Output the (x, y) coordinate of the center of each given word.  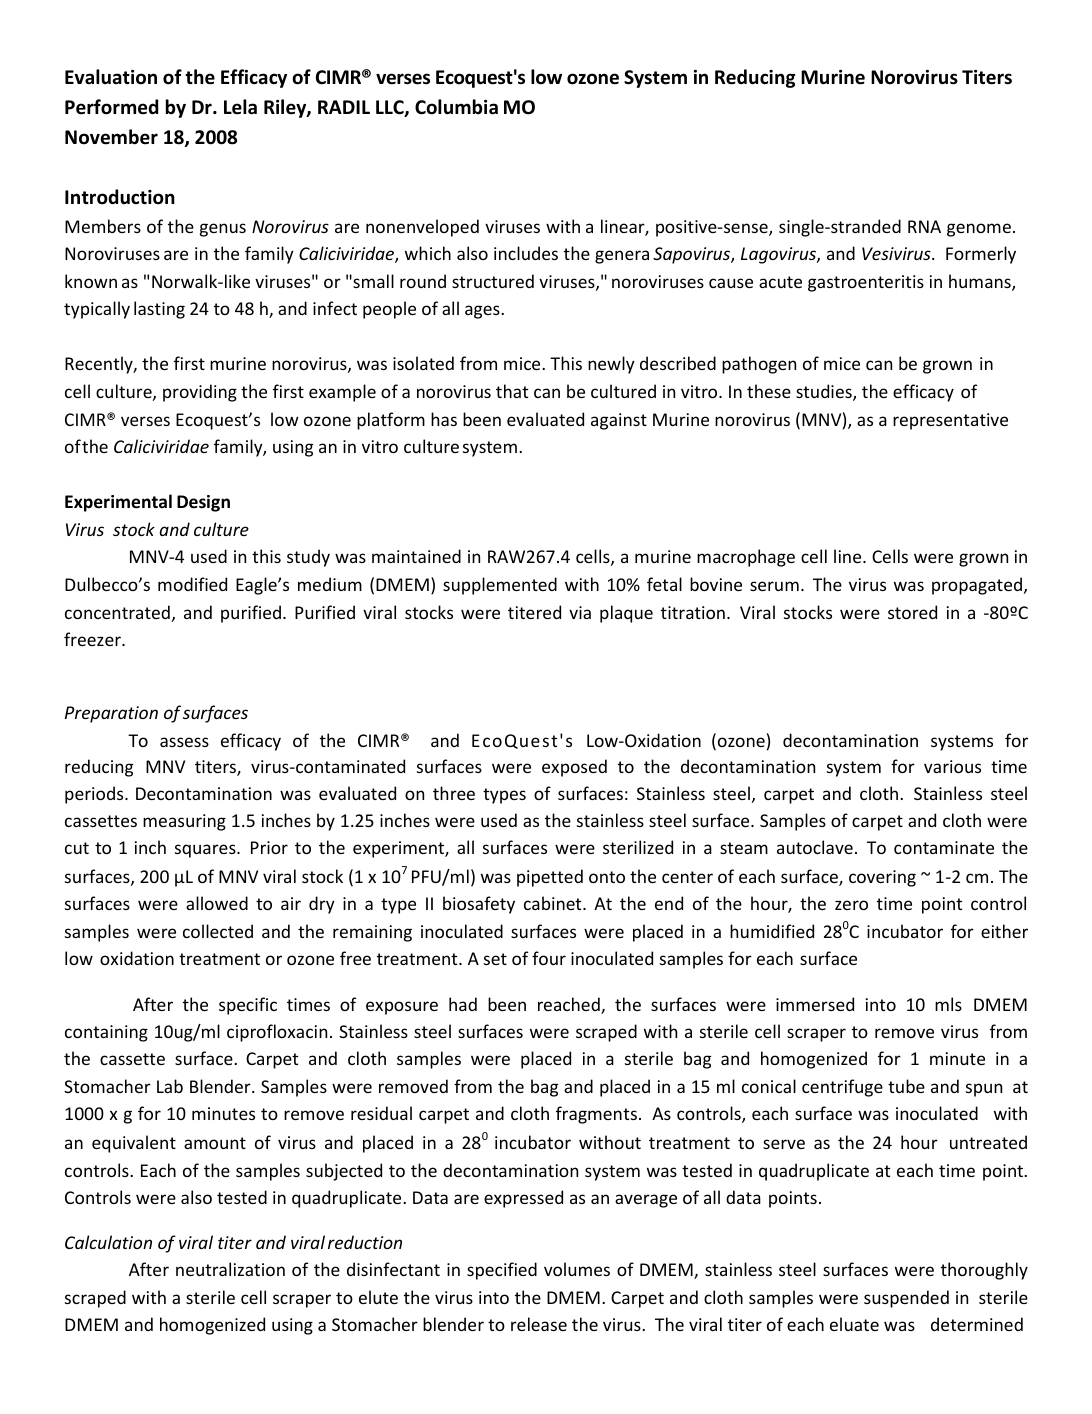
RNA (924, 226)
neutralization (230, 1269)
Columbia (456, 107)
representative (950, 421)
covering (882, 878)
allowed (217, 903)
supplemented (500, 586)
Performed (111, 107)
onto (607, 877)
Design (203, 503)
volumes (577, 1269)
